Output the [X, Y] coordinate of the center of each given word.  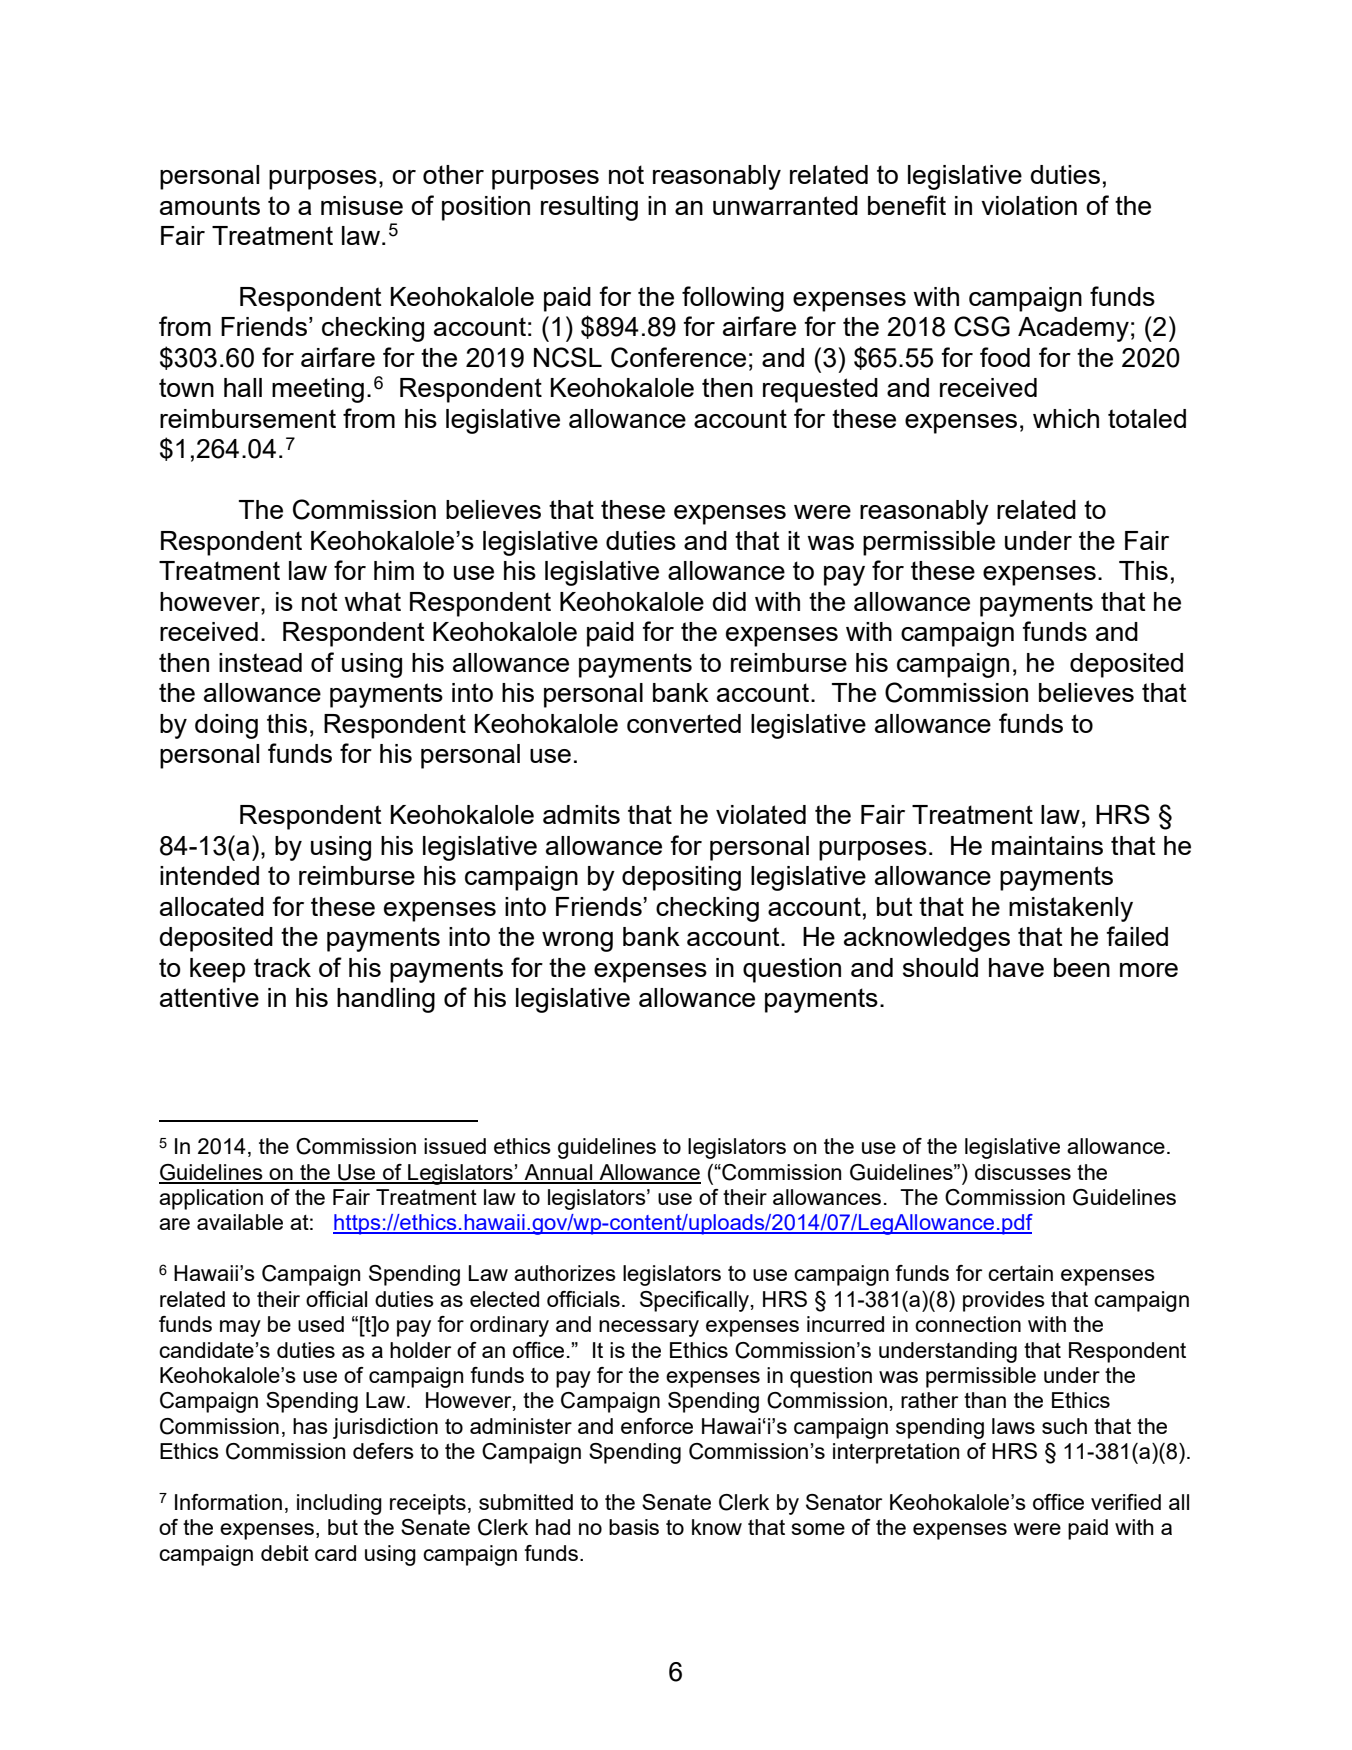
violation [1029, 205]
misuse [362, 205]
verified [1126, 1502]
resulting [589, 208]
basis [634, 1527]
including [339, 1504]
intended [209, 875]
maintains [1047, 845]
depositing [681, 878]
